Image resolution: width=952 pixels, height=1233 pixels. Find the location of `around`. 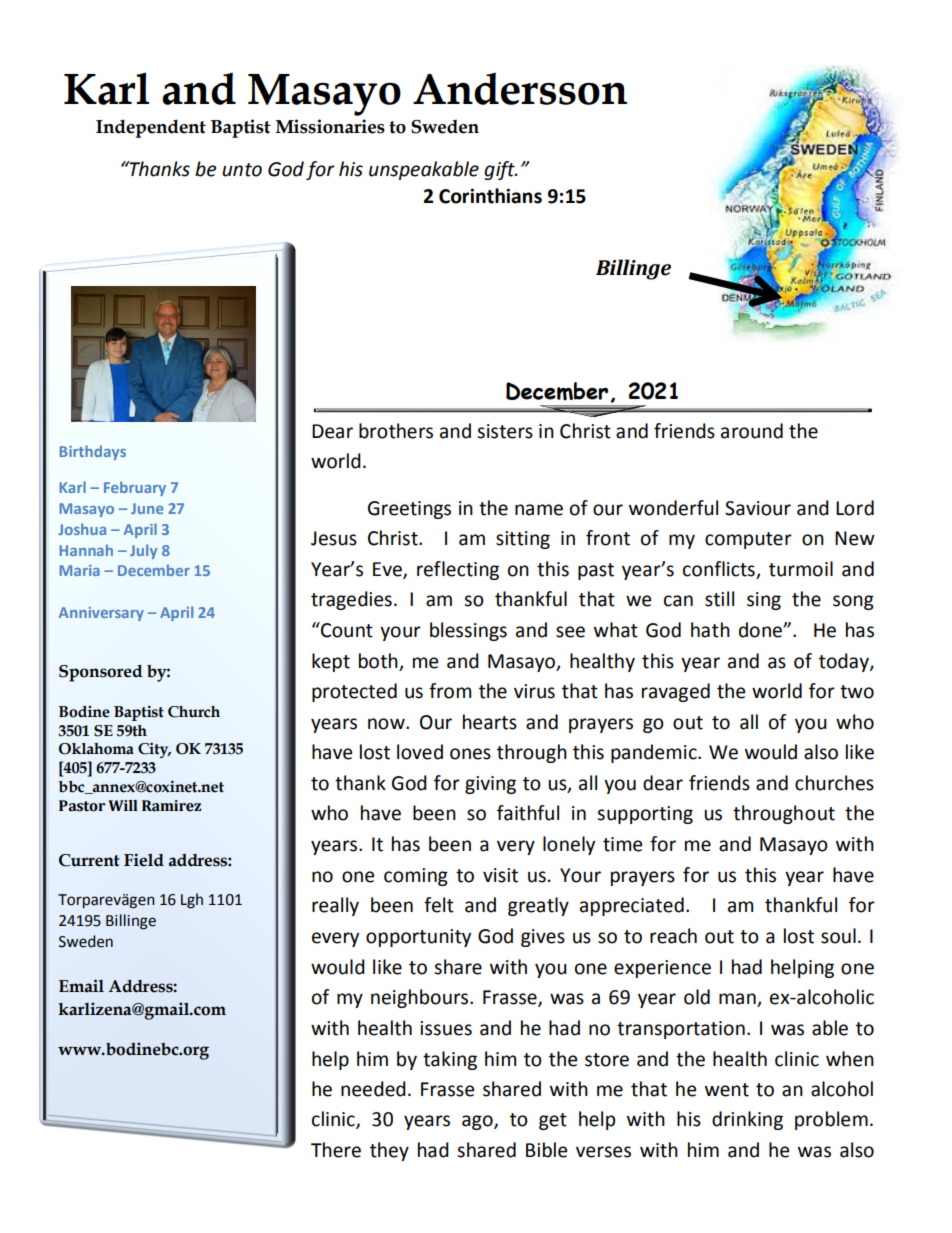

around is located at coordinates (752, 431).
